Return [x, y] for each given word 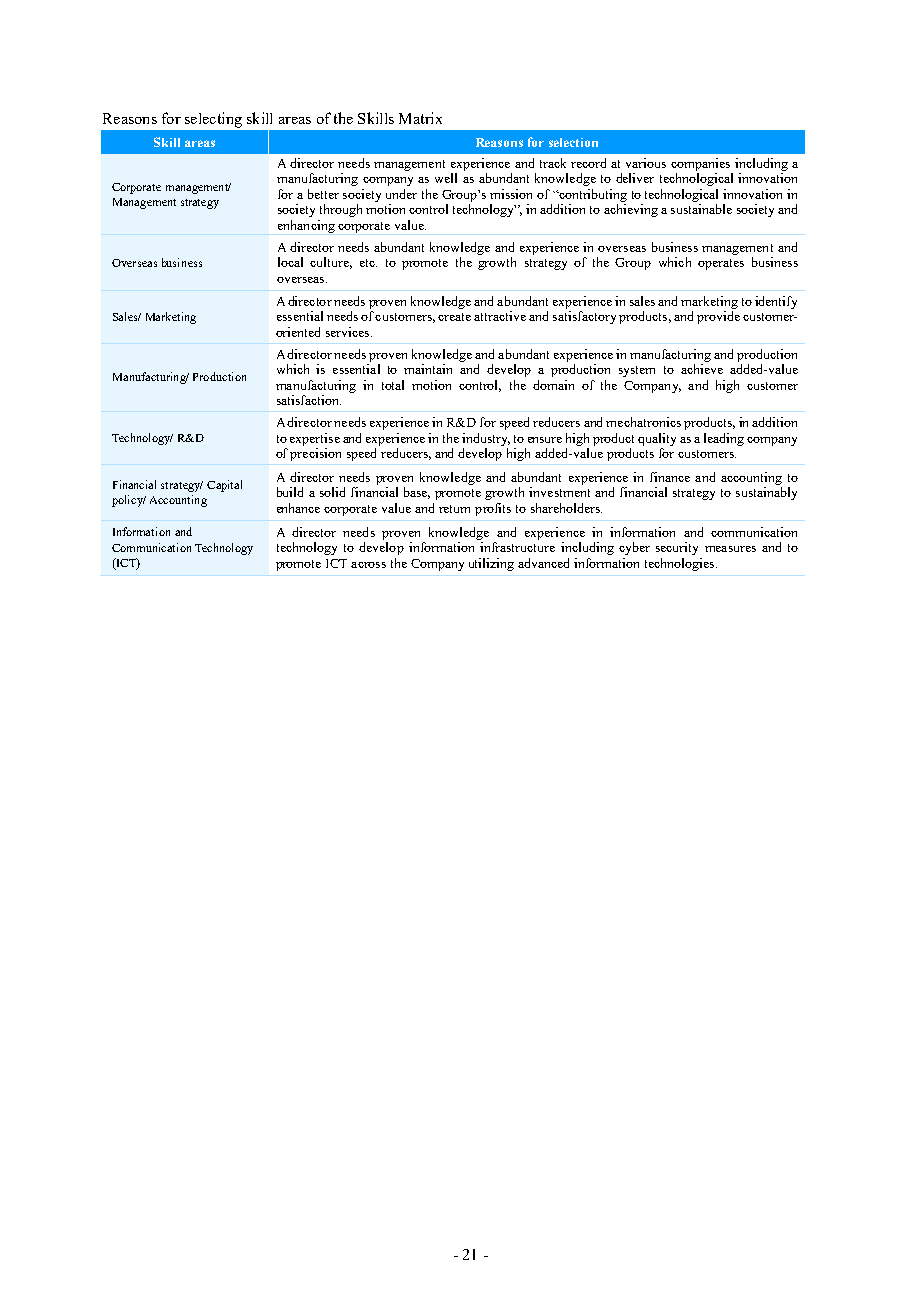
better [323, 194]
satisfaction [309, 400]
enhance [298, 508]
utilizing [491, 564]
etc [368, 263]
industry [486, 439]
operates [721, 264]
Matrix [420, 118]
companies [700, 164]
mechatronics [643, 422]
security [677, 548]
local [290, 262]
